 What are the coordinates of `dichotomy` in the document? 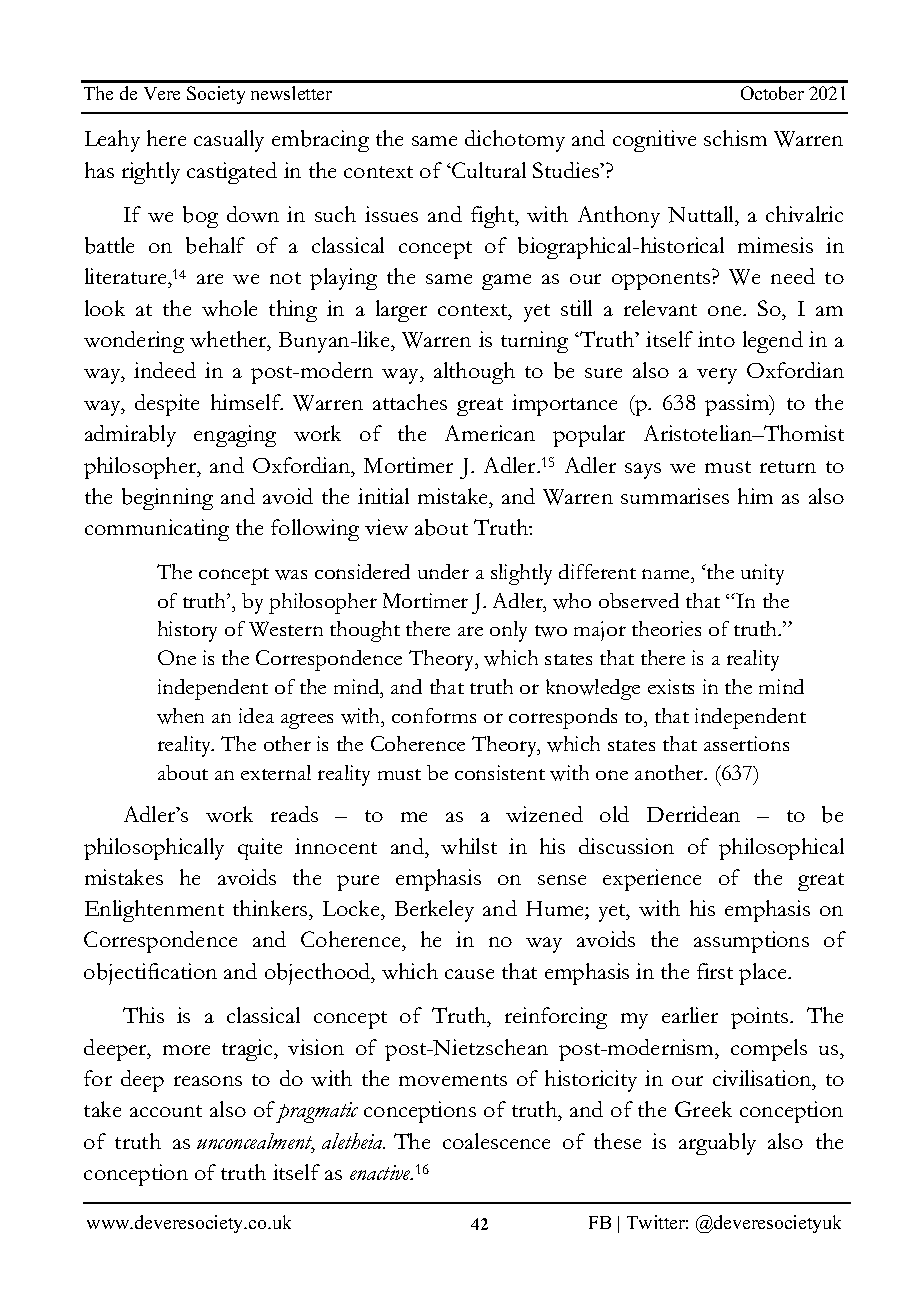 It's located at (515, 141).
